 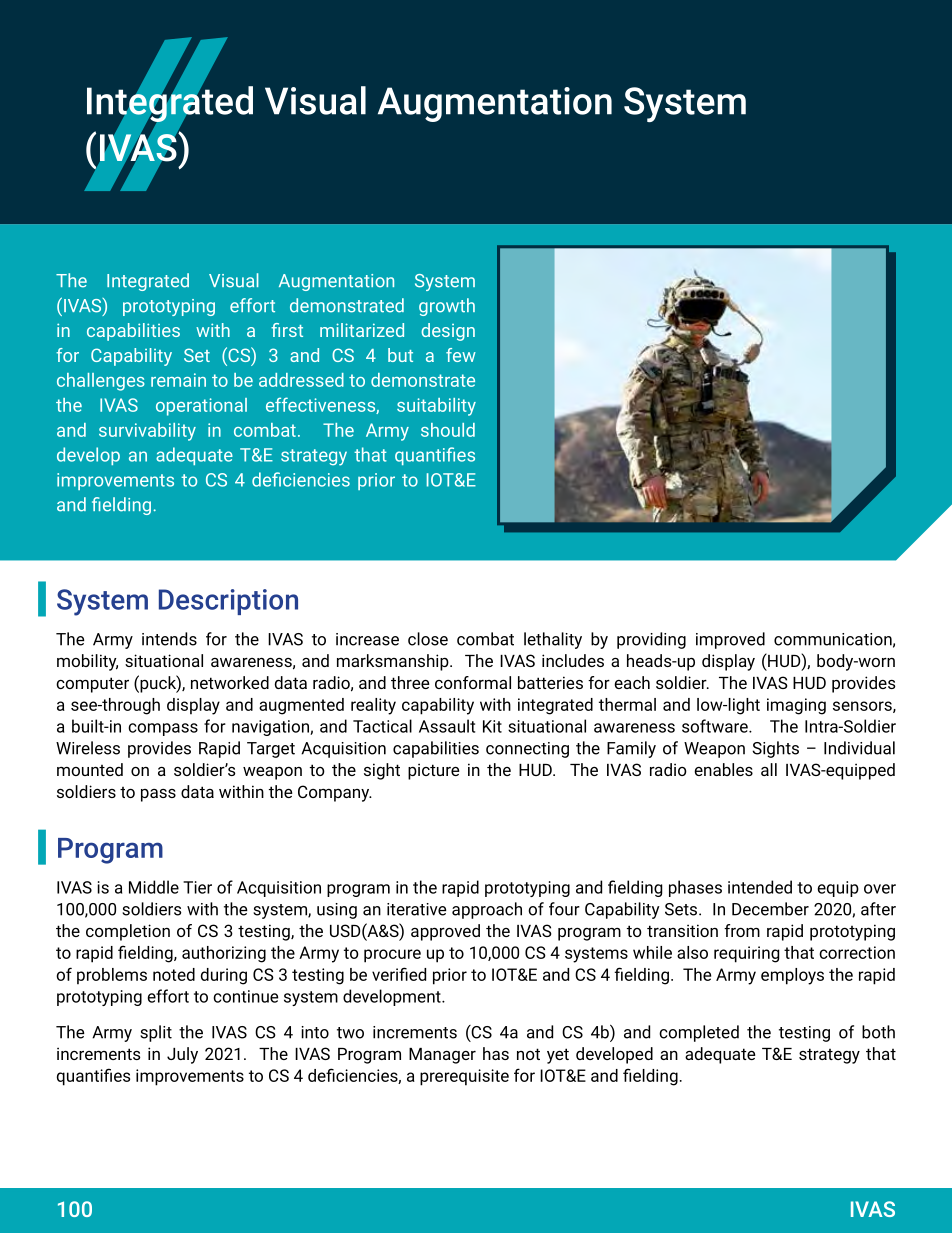 What do you see at coordinates (770, 909) in the screenshot?
I see `December` at bounding box center [770, 909].
